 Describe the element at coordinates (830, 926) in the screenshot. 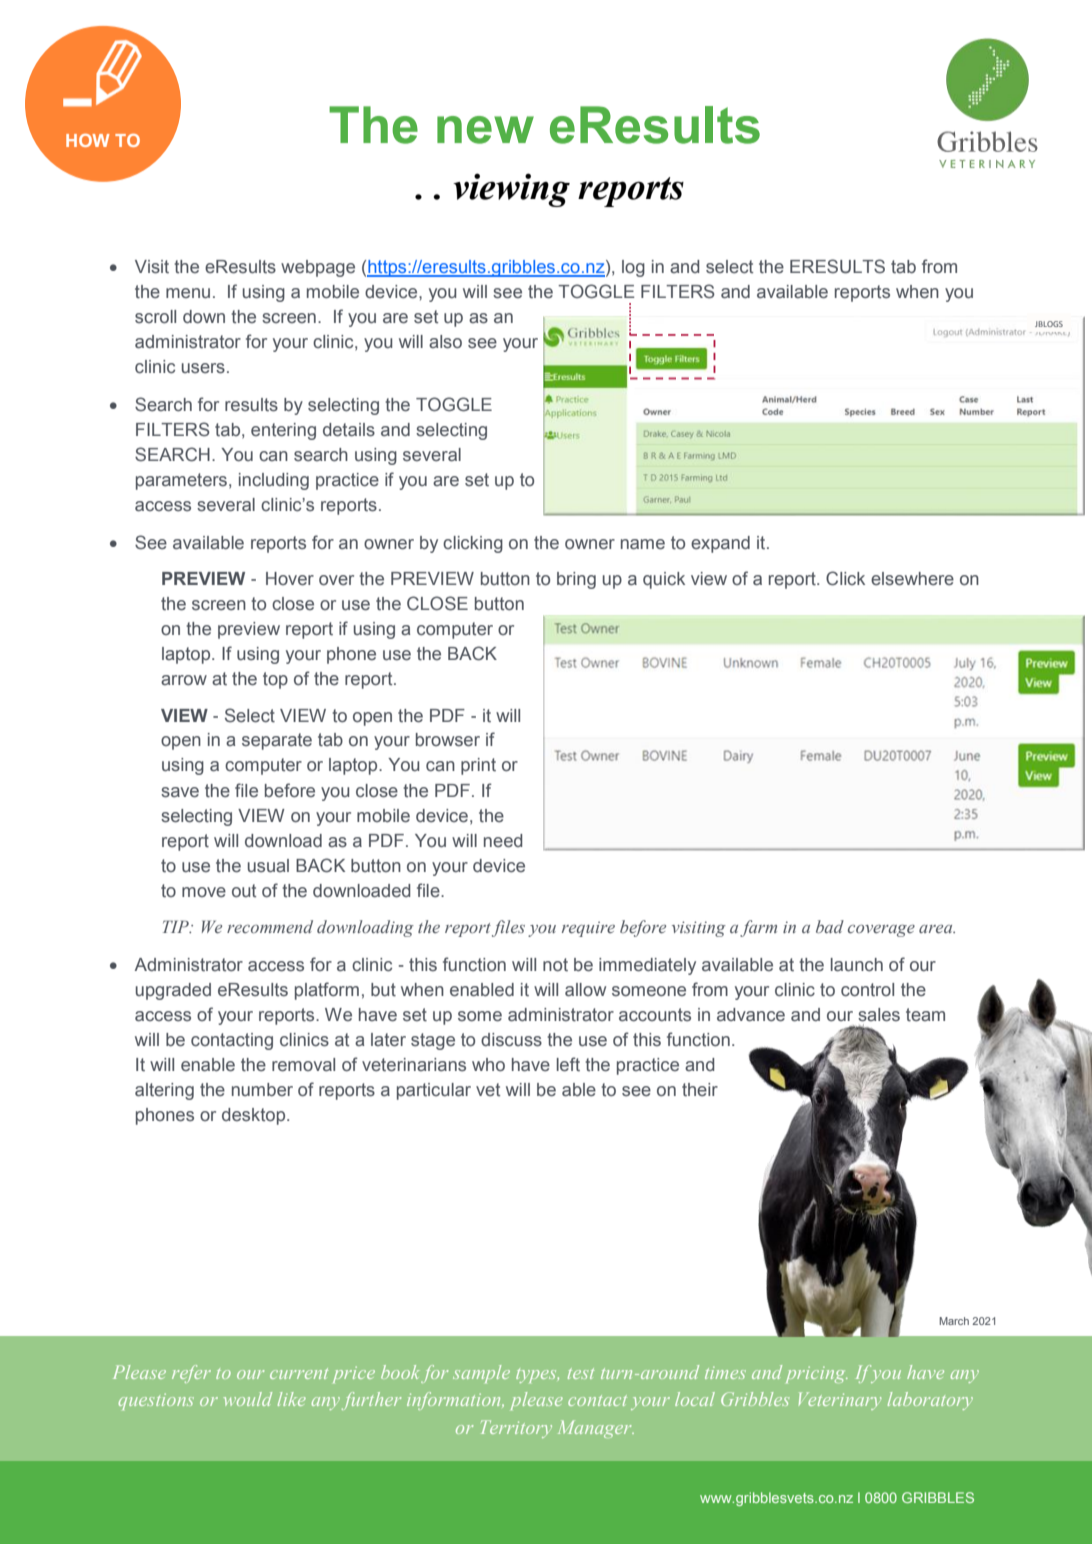

I see `bad` at that location.
